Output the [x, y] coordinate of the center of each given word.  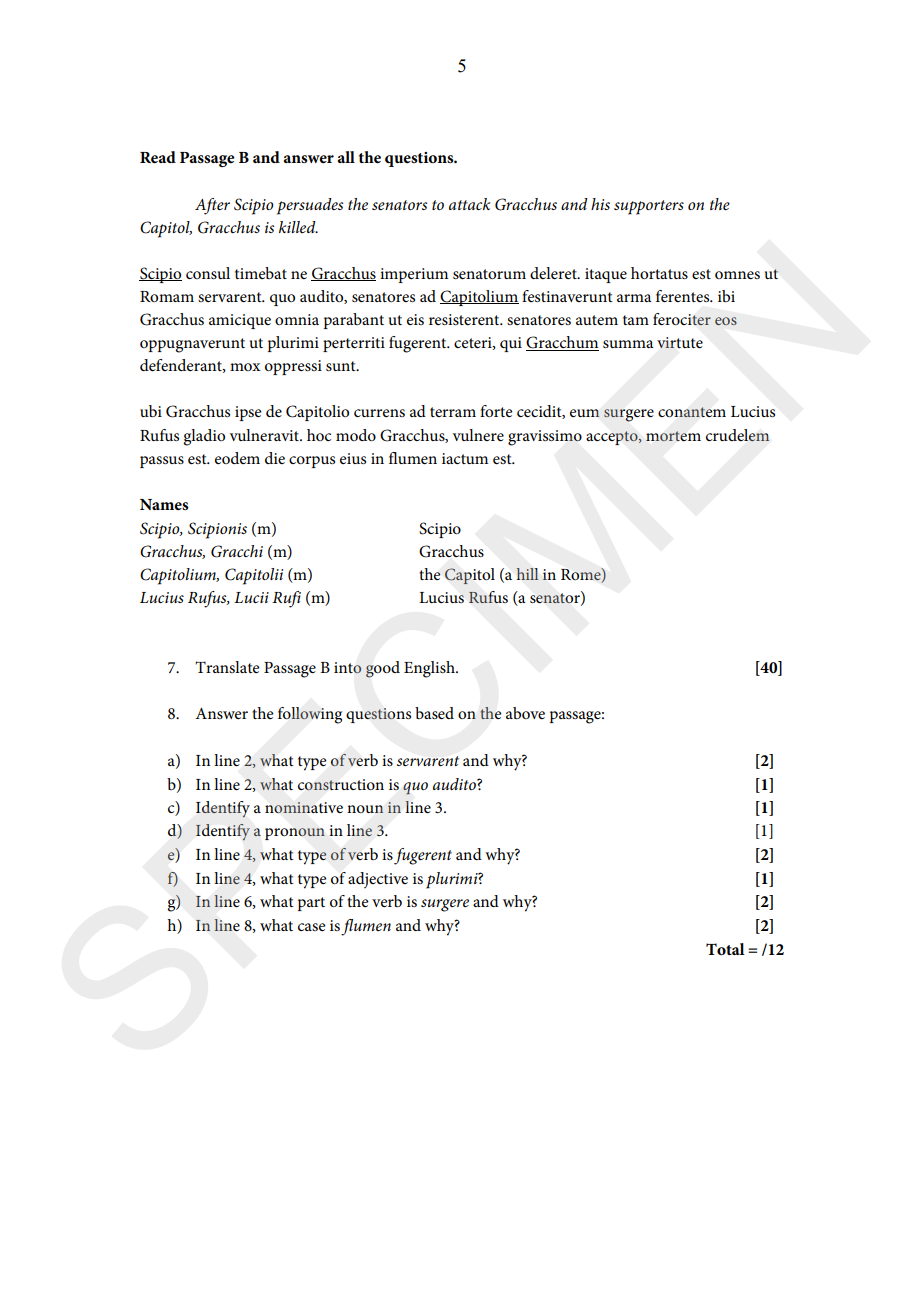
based [434, 713]
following [310, 715]
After [212, 206]
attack [469, 204]
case [312, 927]
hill [527, 574]
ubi [151, 411]
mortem [673, 436]
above [525, 713]
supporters [649, 207]
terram [453, 412]
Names [164, 504]
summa [628, 344]
